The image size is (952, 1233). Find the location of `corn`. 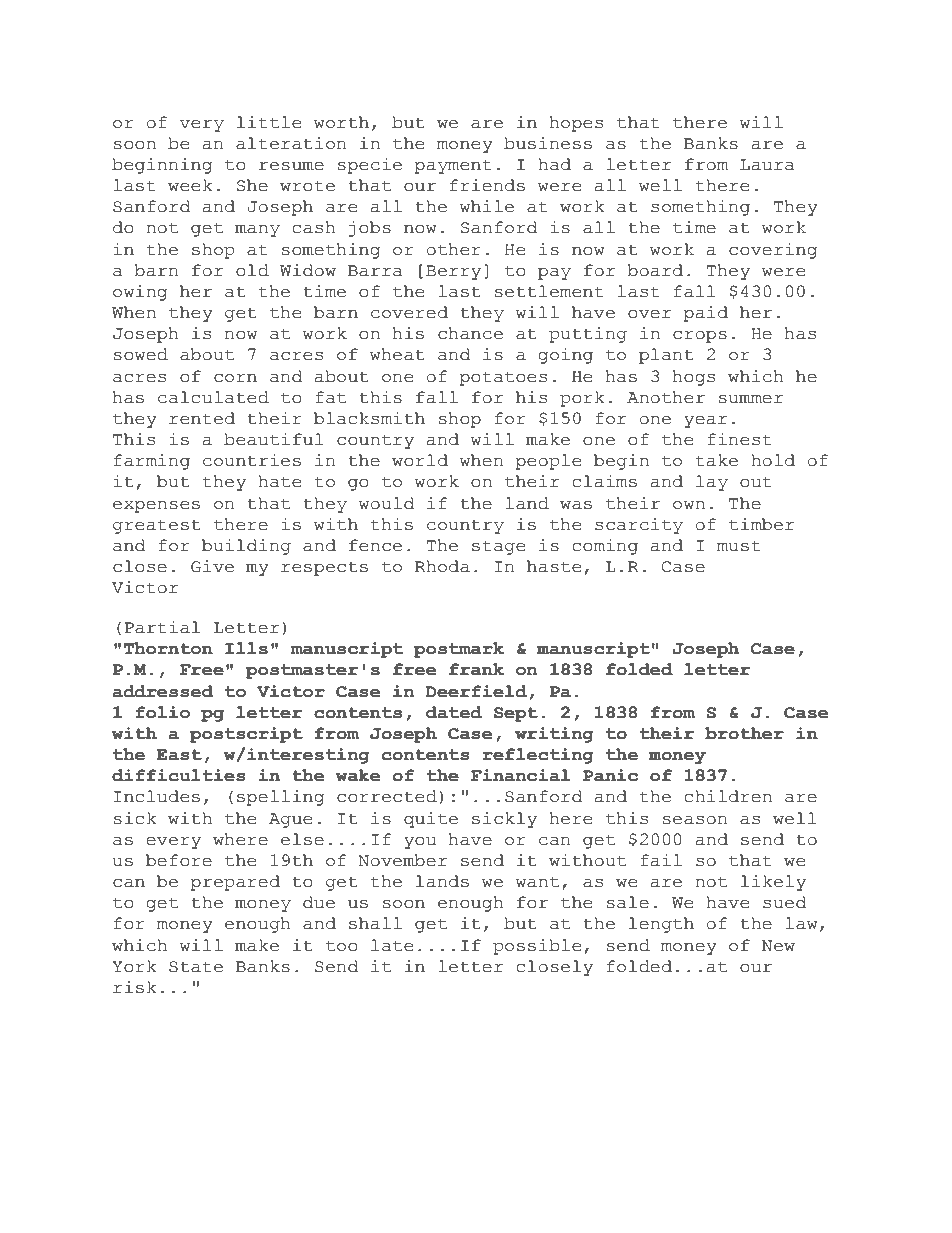

corn is located at coordinates (235, 378).
